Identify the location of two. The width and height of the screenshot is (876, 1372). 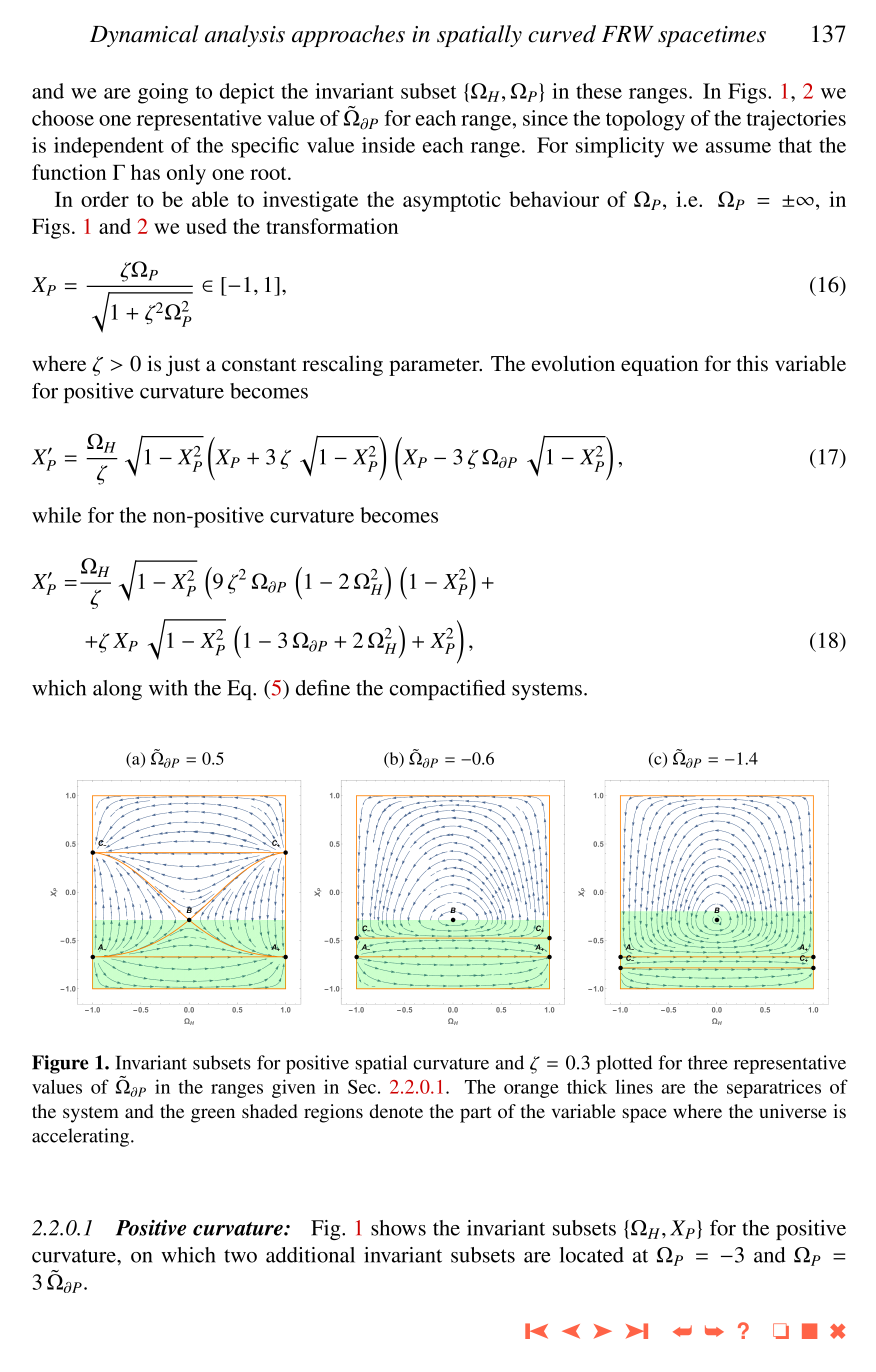
(240, 1256).
